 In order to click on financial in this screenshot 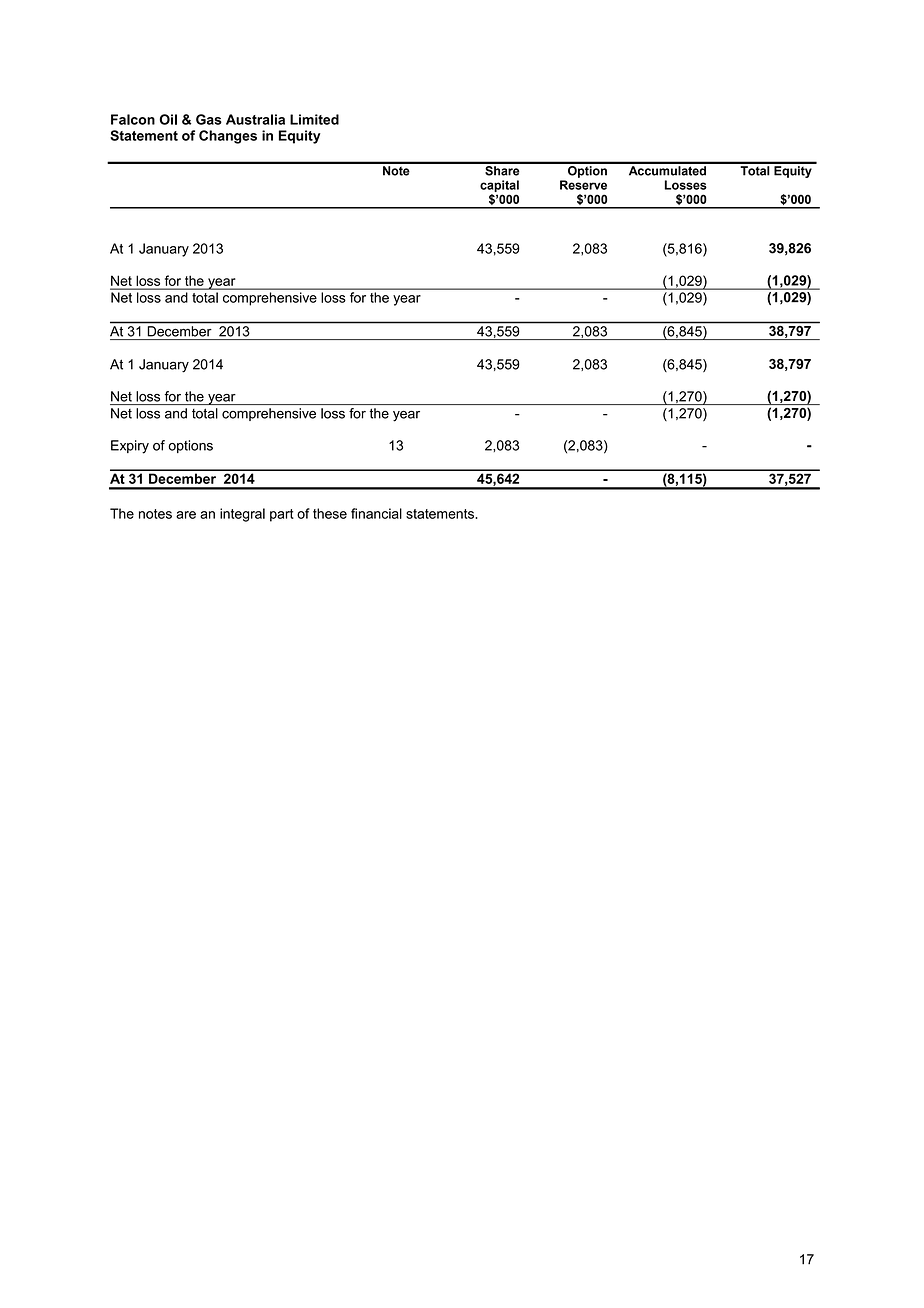, I will do `click(376, 513)`.
